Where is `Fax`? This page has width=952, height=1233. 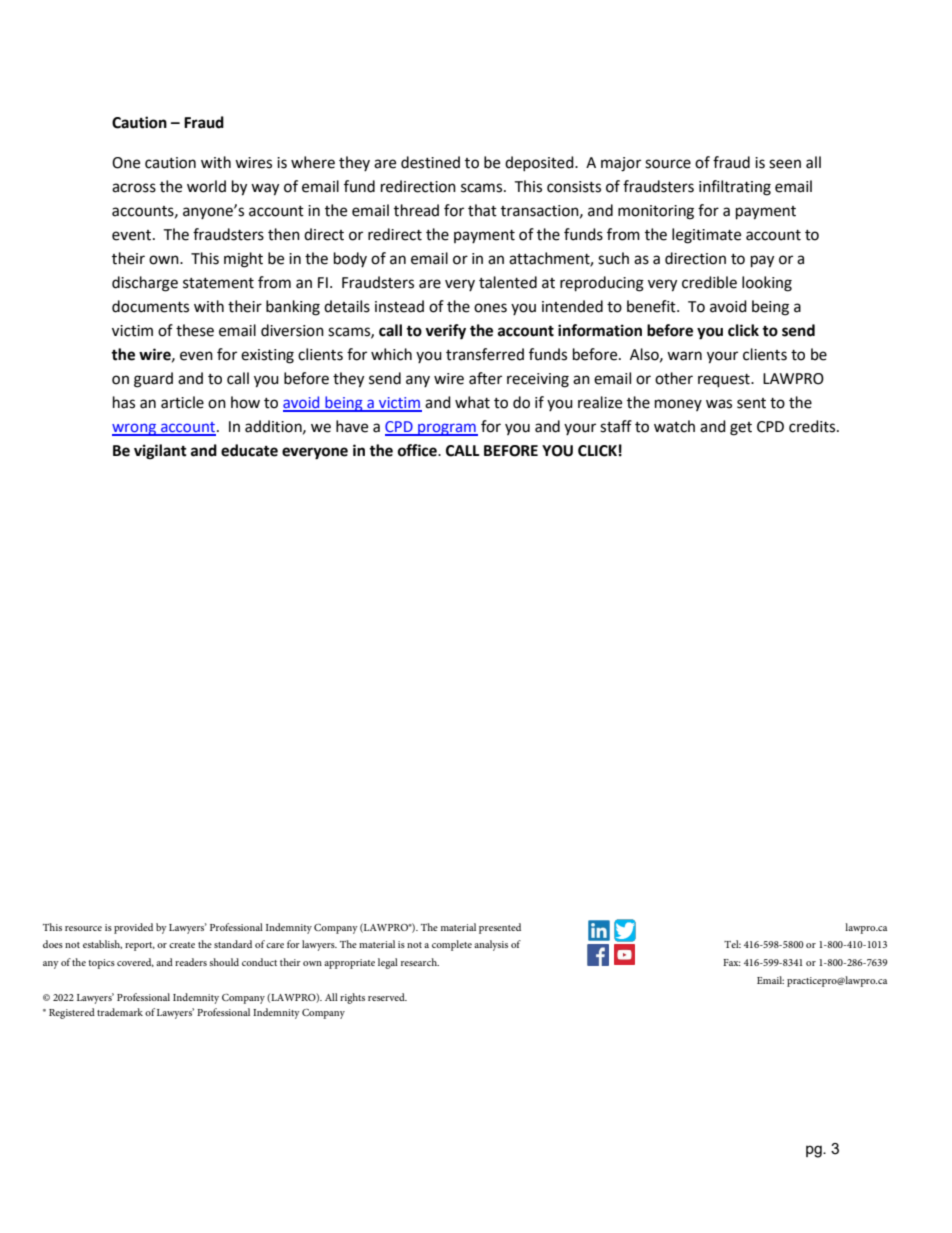
Fax is located at coordinates (732, 962).
